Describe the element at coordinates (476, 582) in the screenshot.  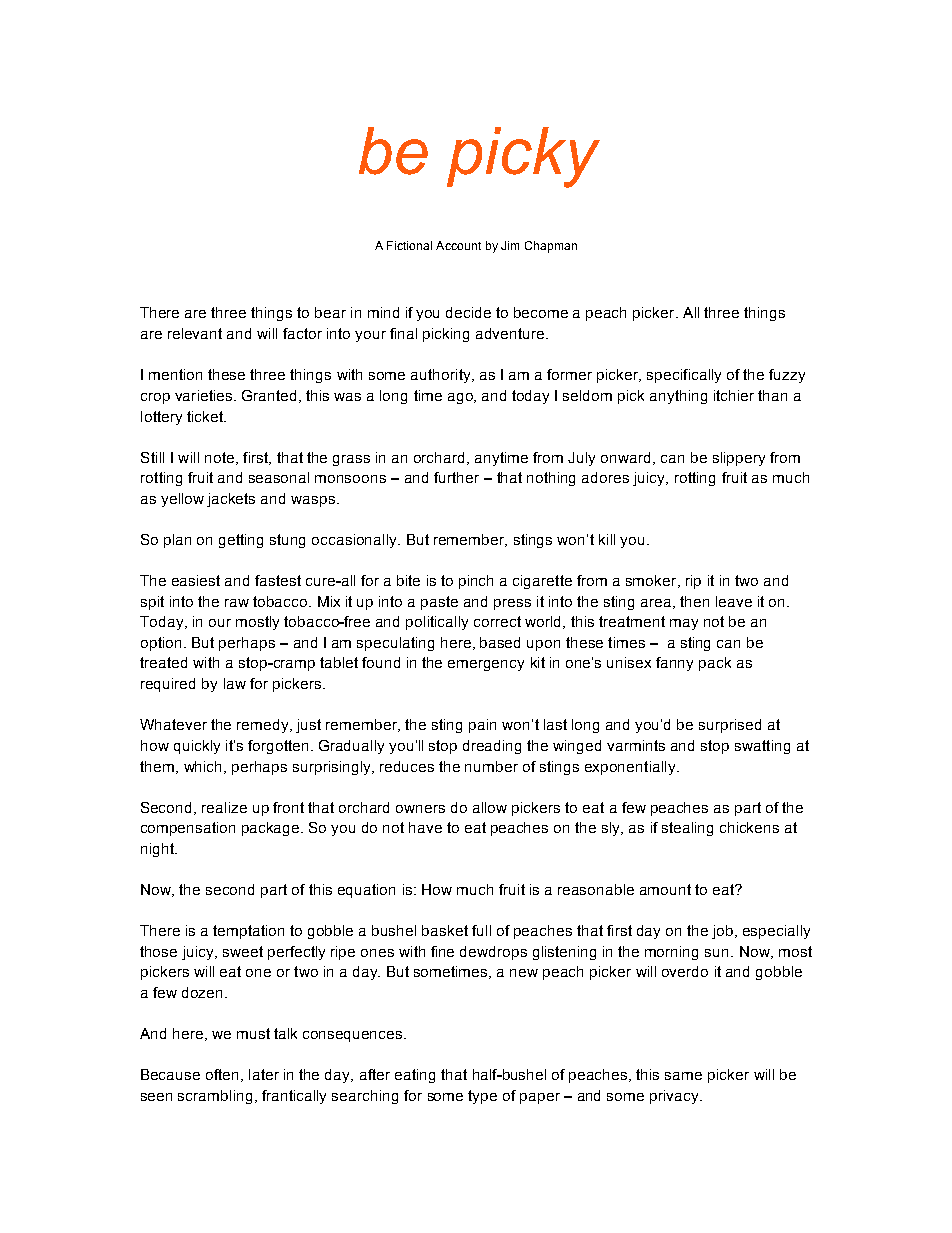
I see `pinch` at that location.
